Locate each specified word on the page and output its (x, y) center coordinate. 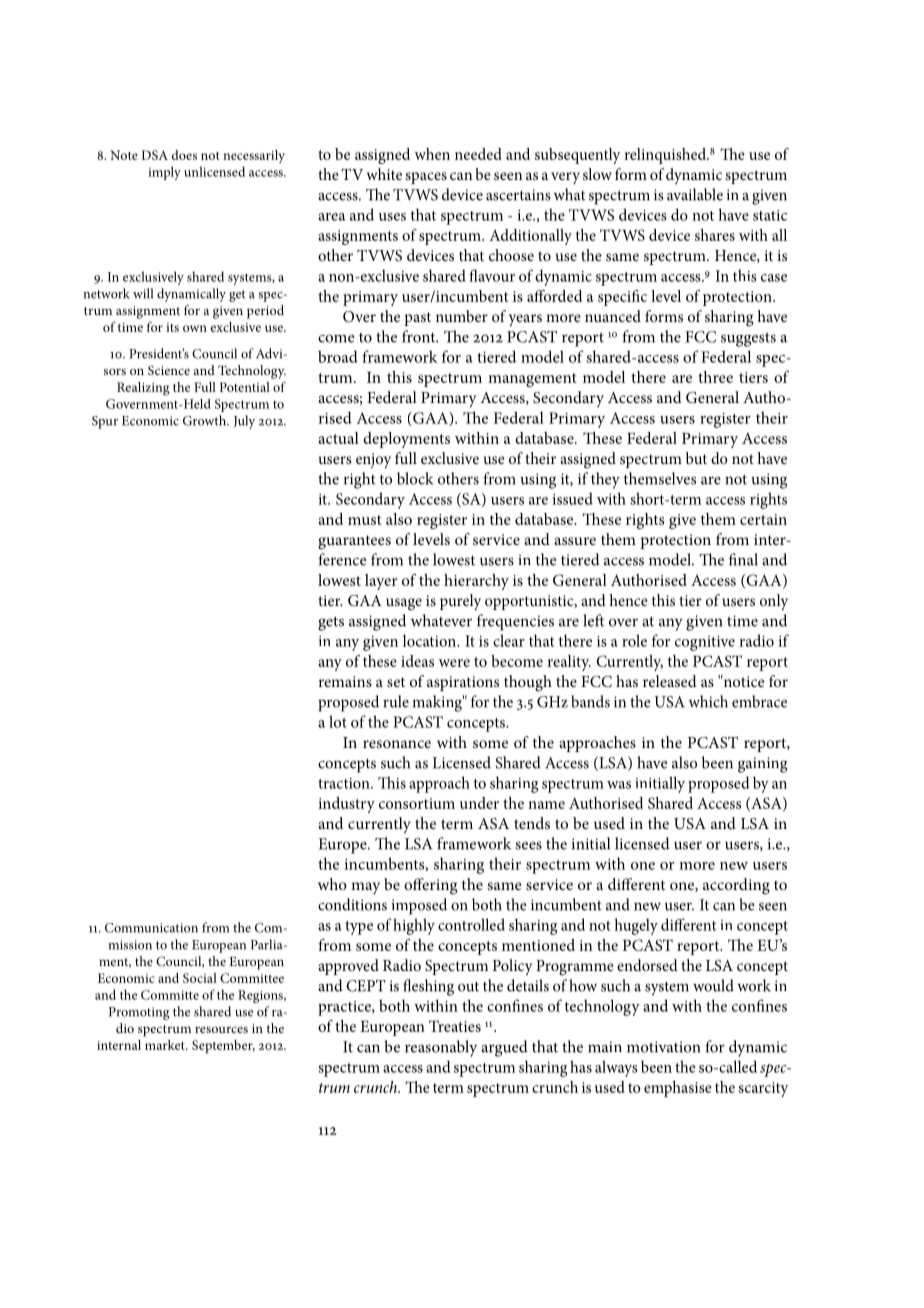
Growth (205, 420)
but (696, 458)
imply (164, 173)
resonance (397, 744)
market (166, 1045)
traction (345, 783)
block (415, 478)
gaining (763, 765)
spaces (426, 178)
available (695, 194)
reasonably (441, 1048)
